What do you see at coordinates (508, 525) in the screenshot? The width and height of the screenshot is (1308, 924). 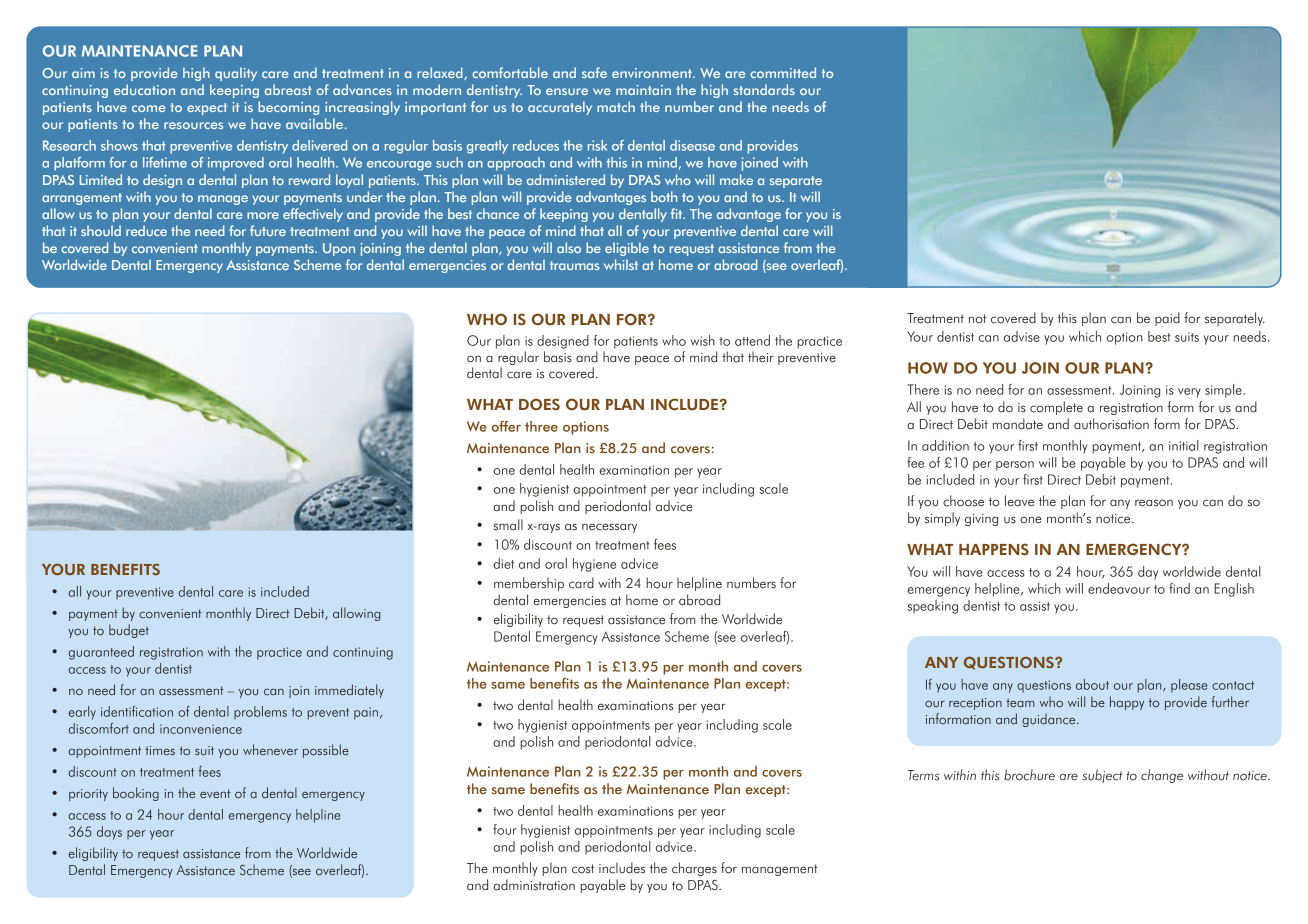 I see `small` at bounding box center [508, 525].
